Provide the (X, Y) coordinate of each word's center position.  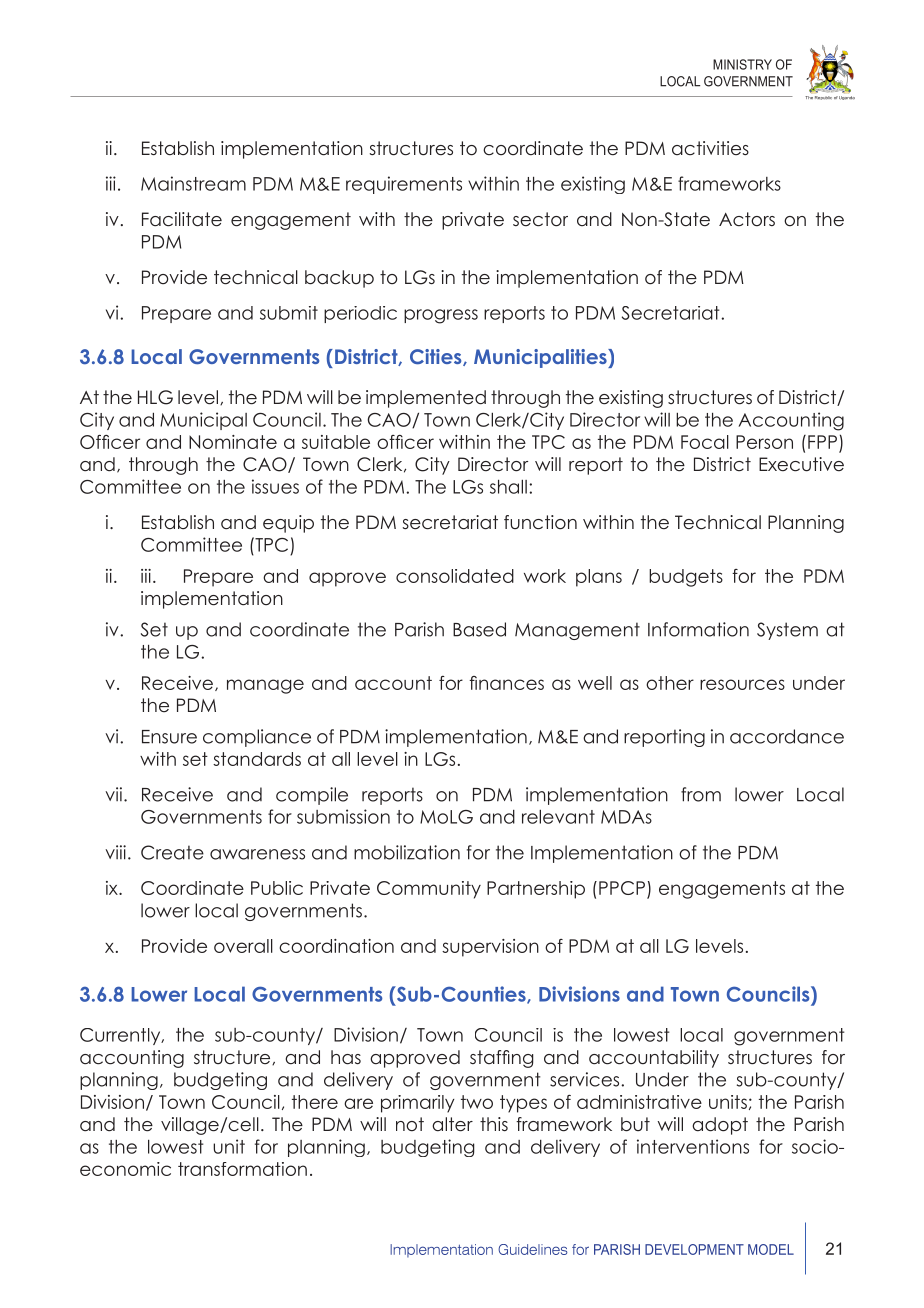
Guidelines (533, 1249)
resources (742, 684)
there (315, 1102)
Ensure (169, 737)
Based (479, 629)
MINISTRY (742, 64)
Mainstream (193, 183)
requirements (404, 185)
